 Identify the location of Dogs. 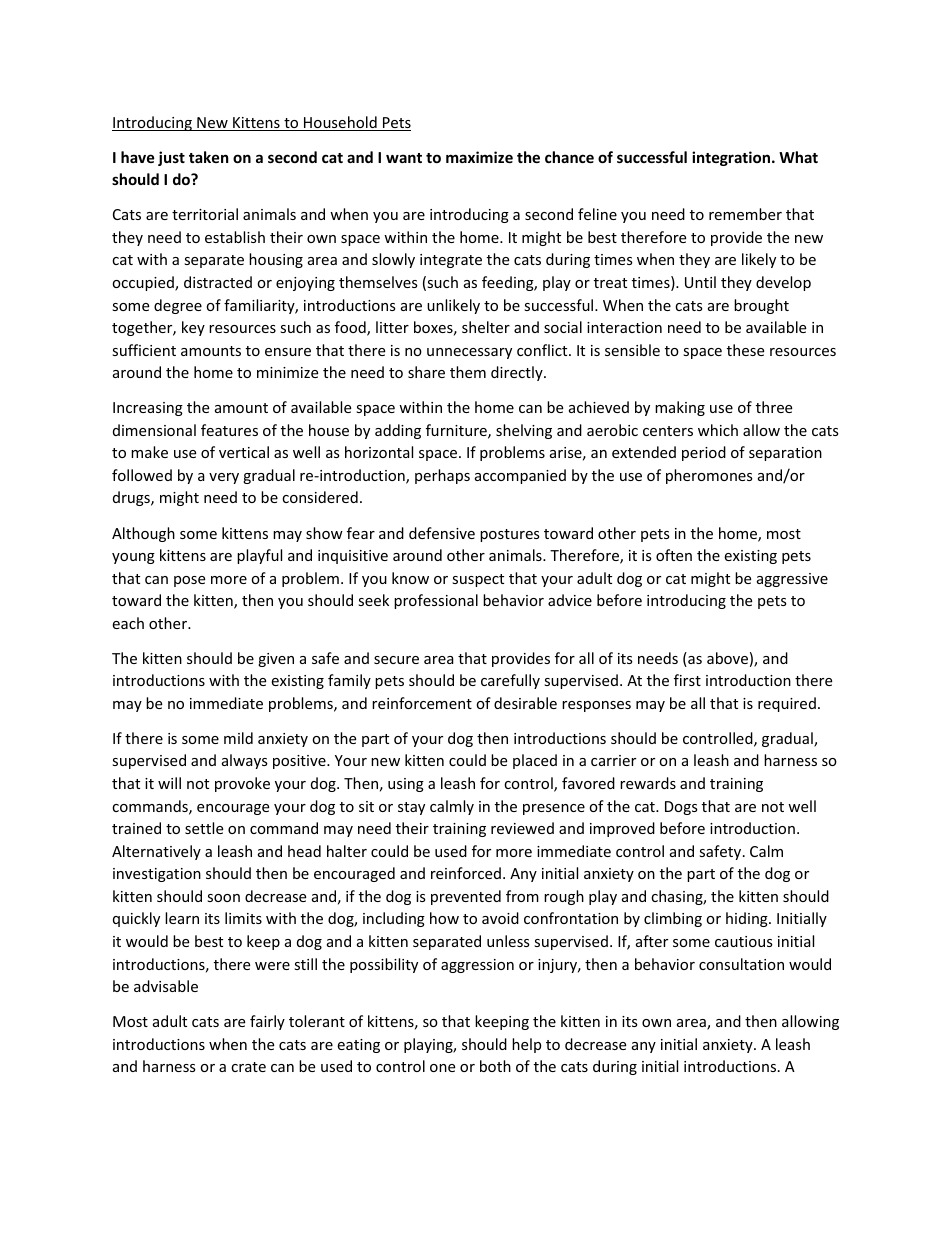
(681, 808).
